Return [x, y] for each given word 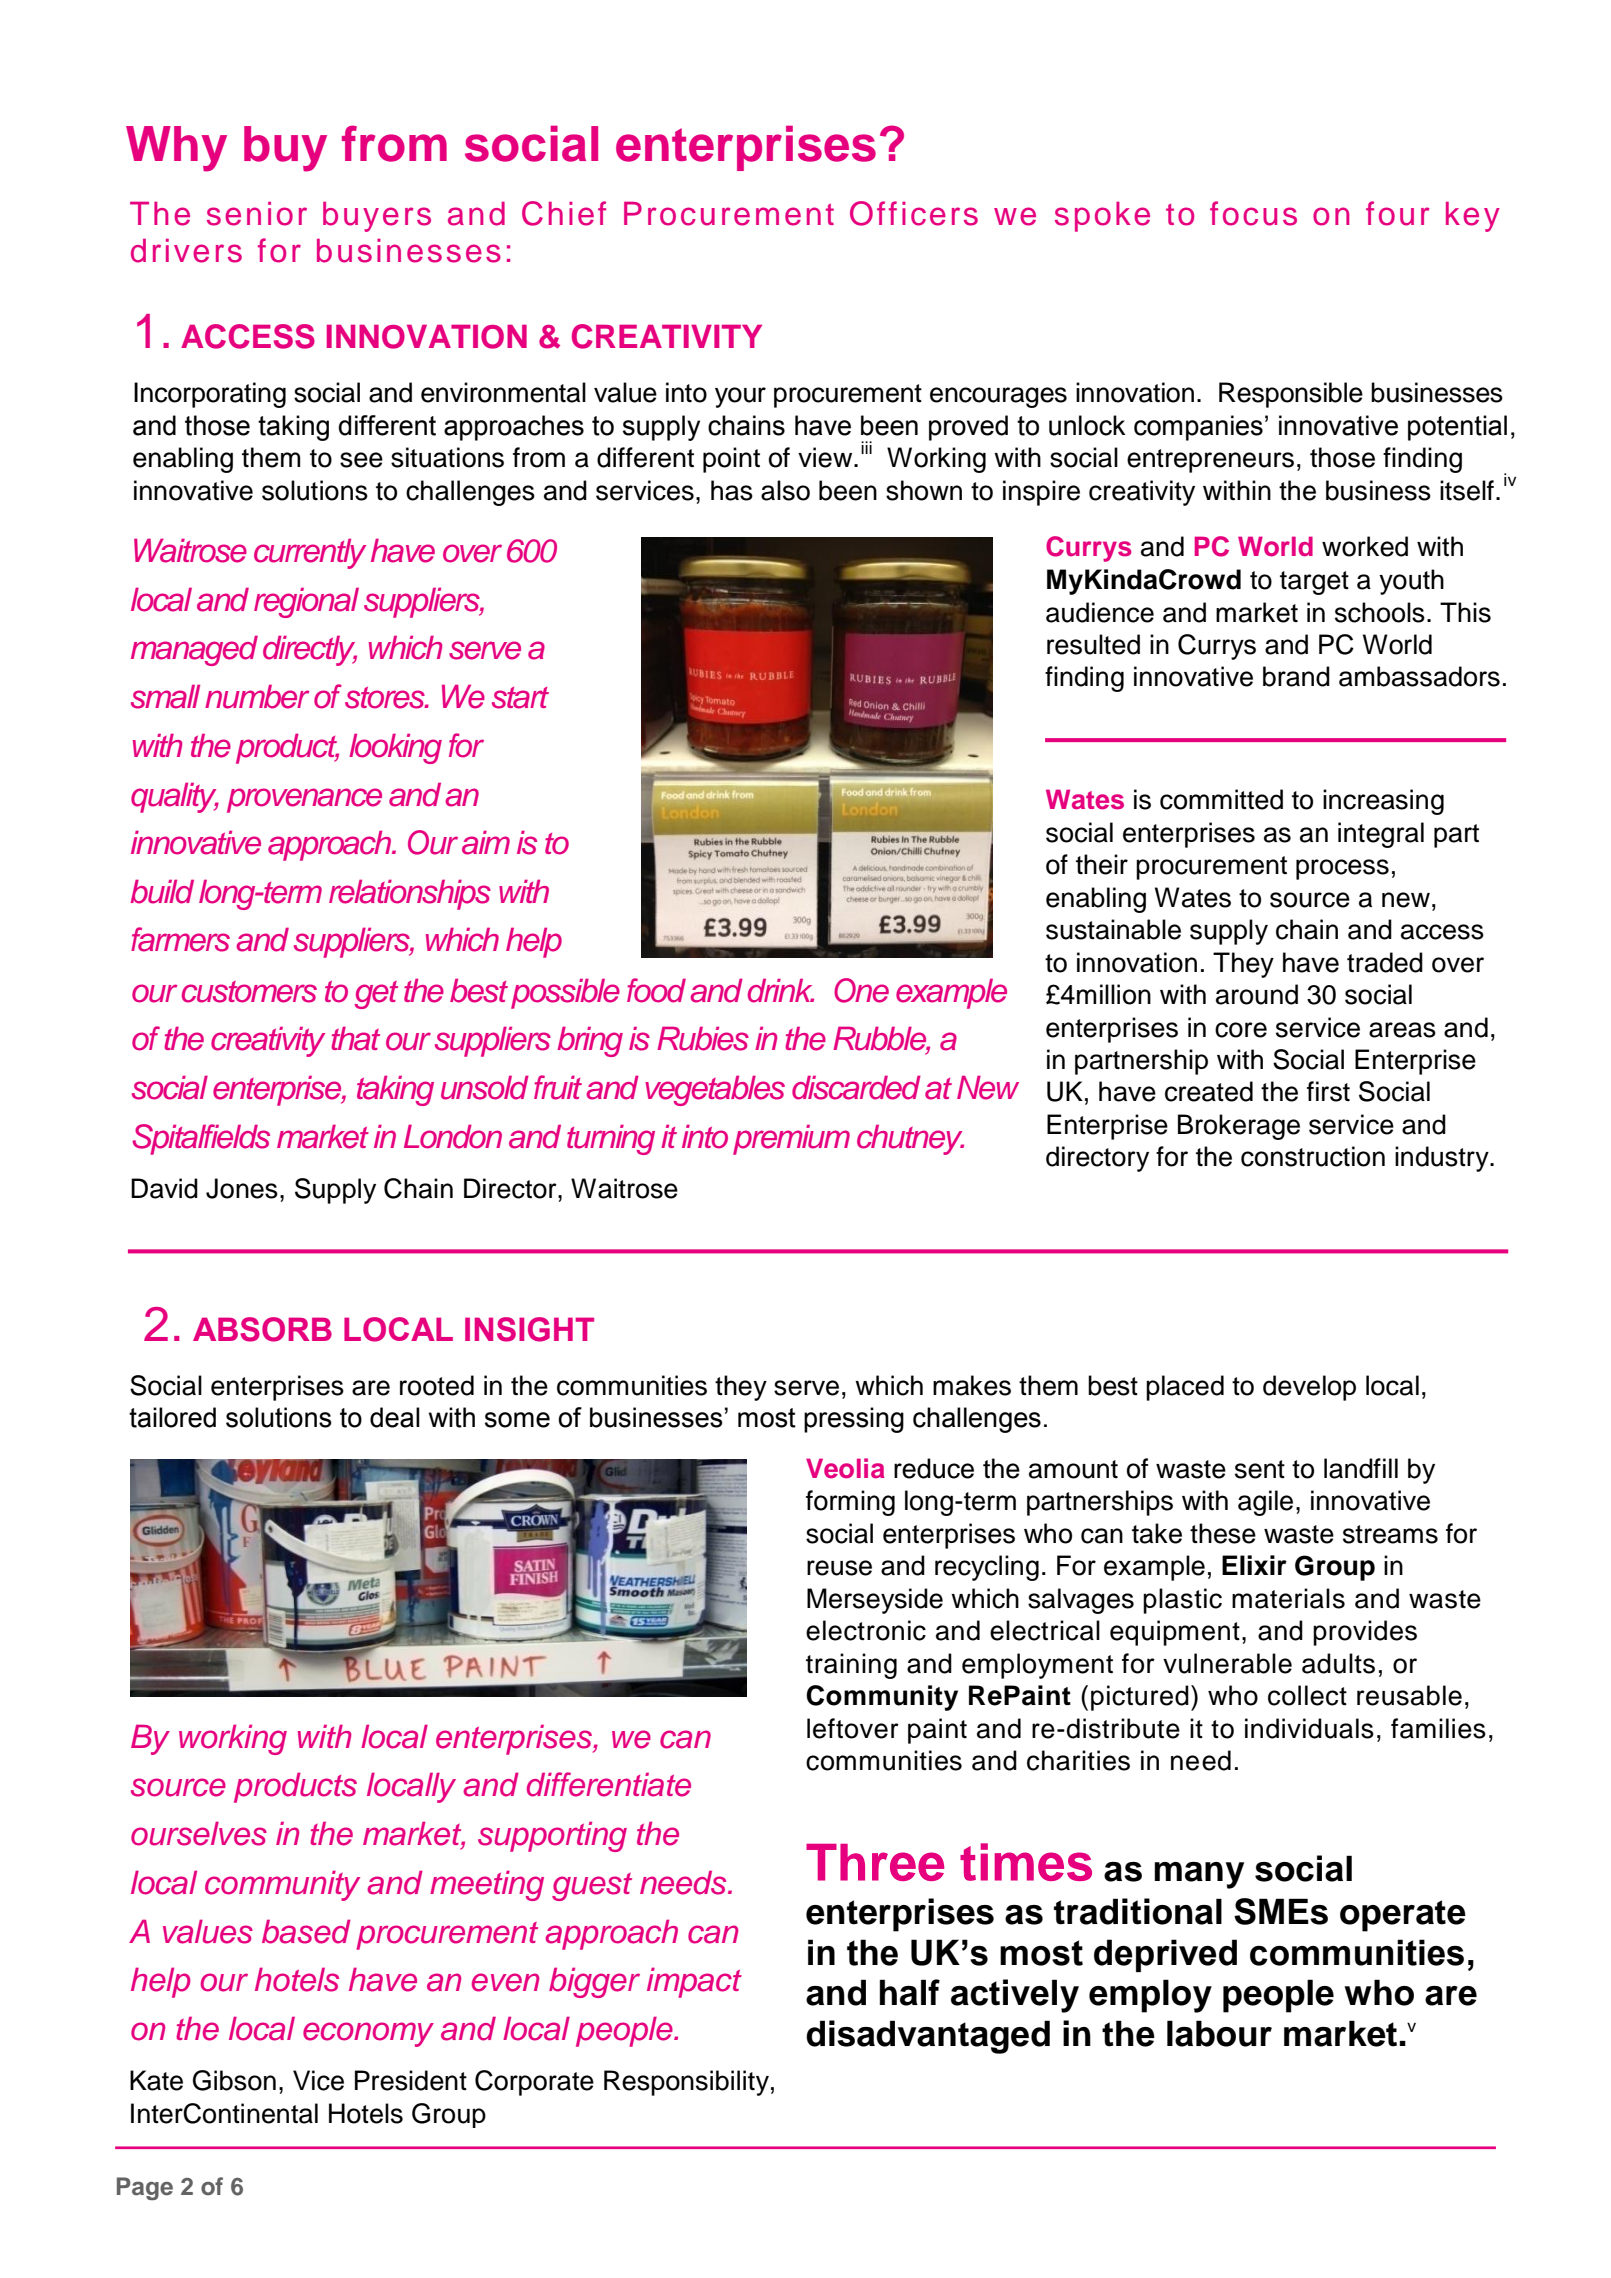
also [785, 490]
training [851, 1666]
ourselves [199, 1834]
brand [1296, 676]
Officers [914, 213]
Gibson [234, 2080]
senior [257, 214]
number [257, 697]
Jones [242, 1188]
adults [1338, 1663]
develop [1309, 1388]
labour [1219, 2033]
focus [1253, 213]
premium [791, 1140]
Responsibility [686, 2083]
